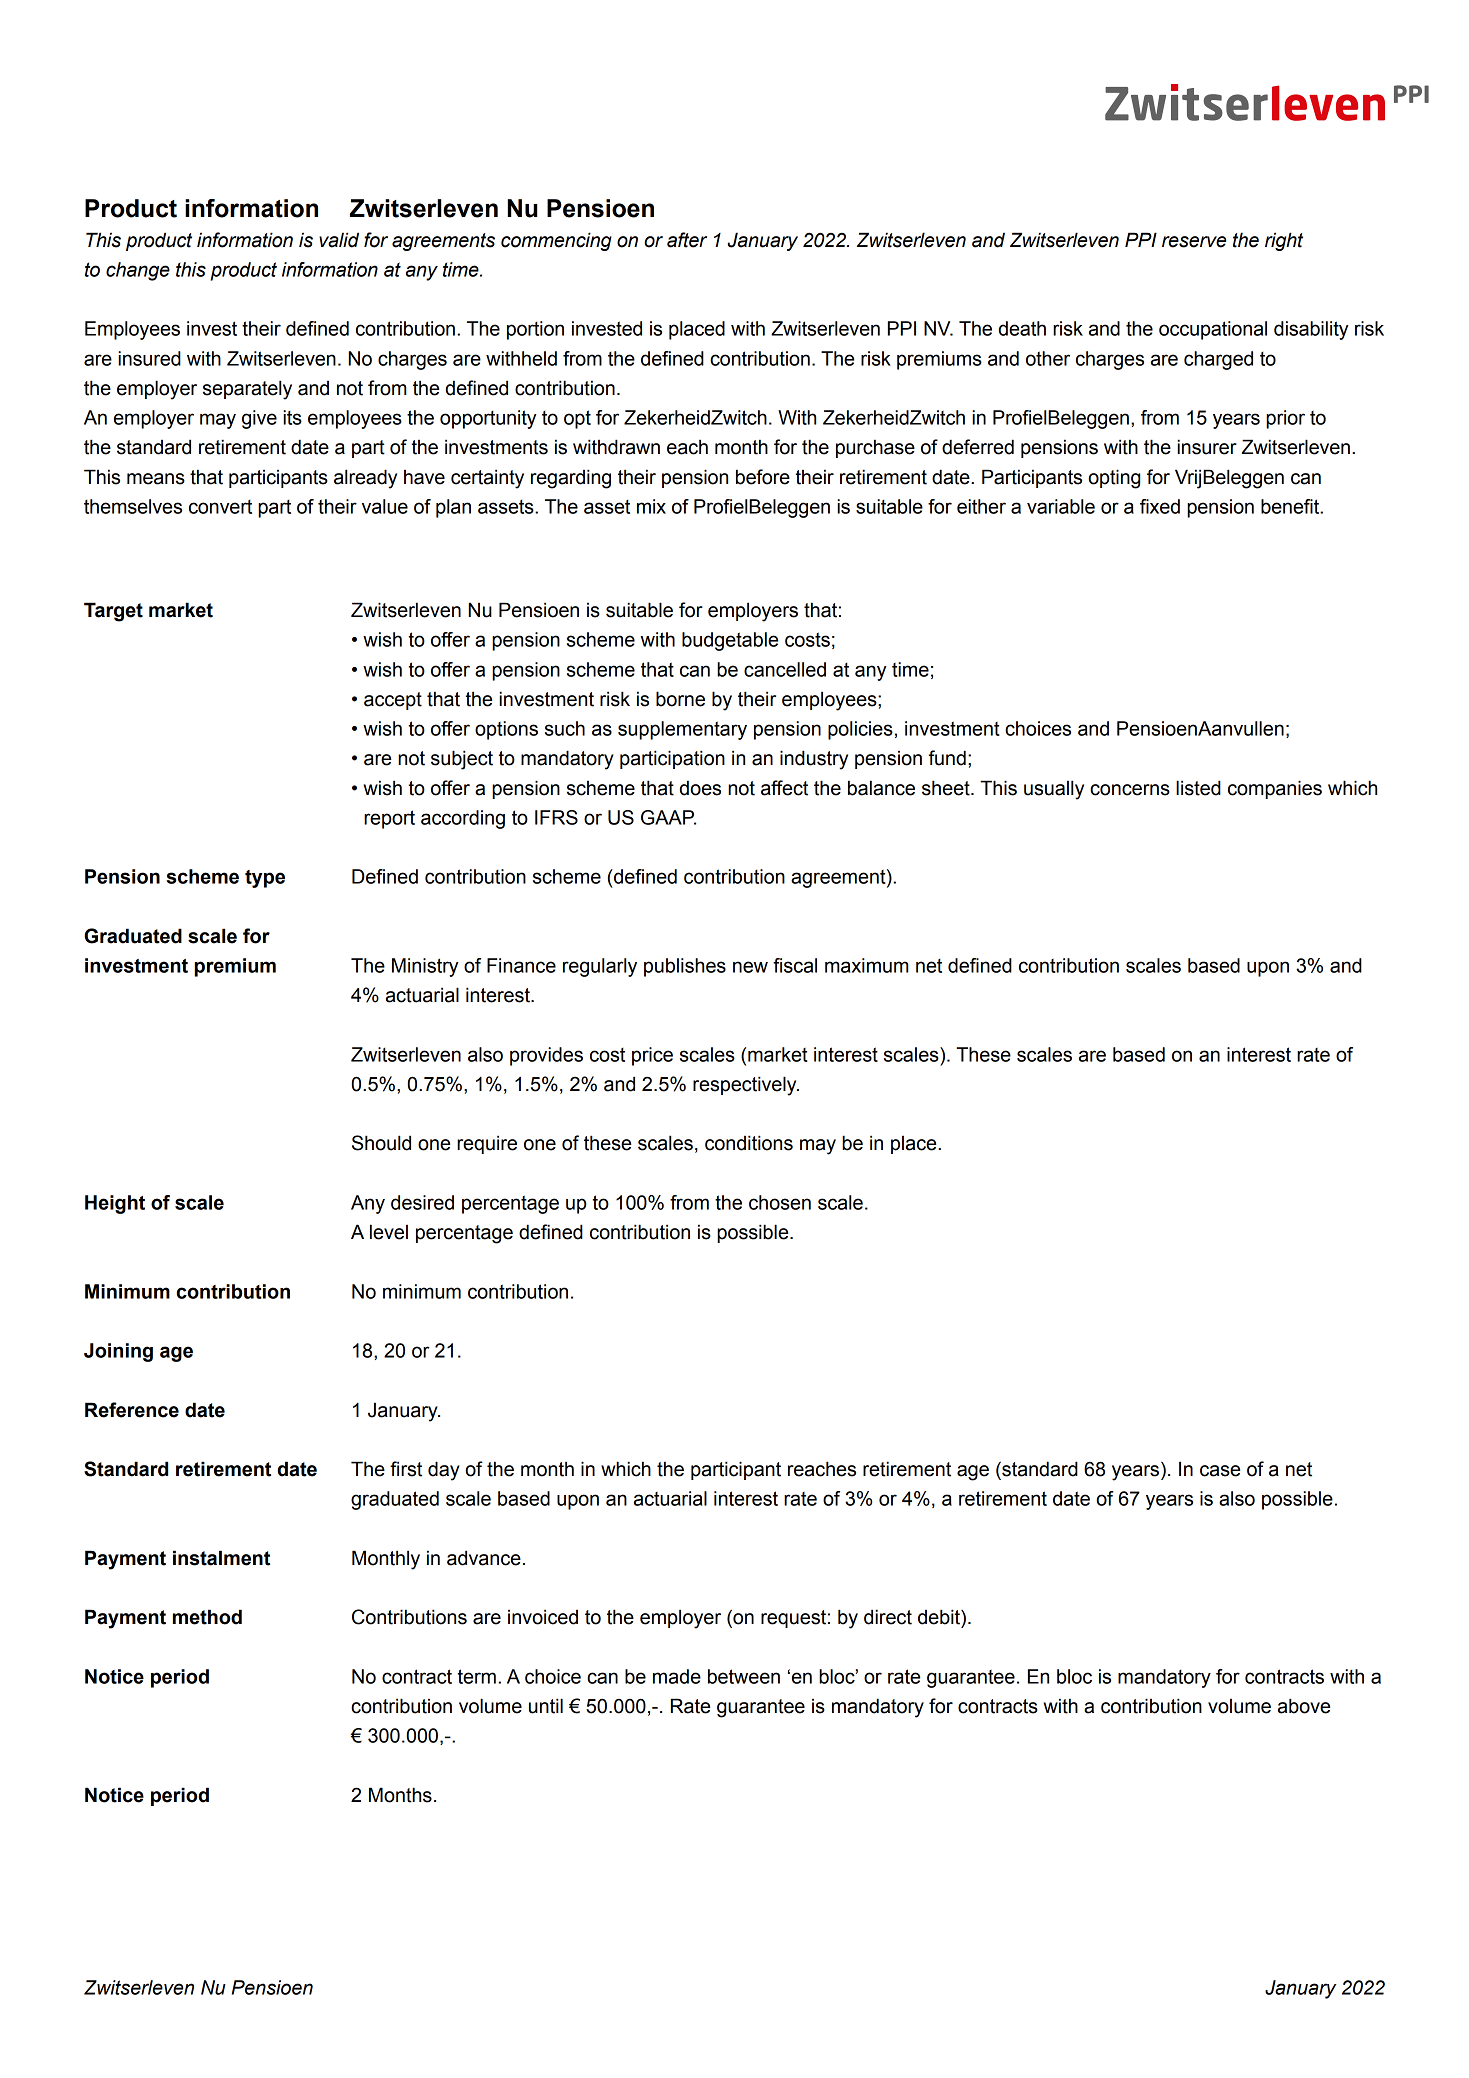  What do you see at coordinates (744, 1676) in the image?
I see `between` at bounding box center [744, 1676].
